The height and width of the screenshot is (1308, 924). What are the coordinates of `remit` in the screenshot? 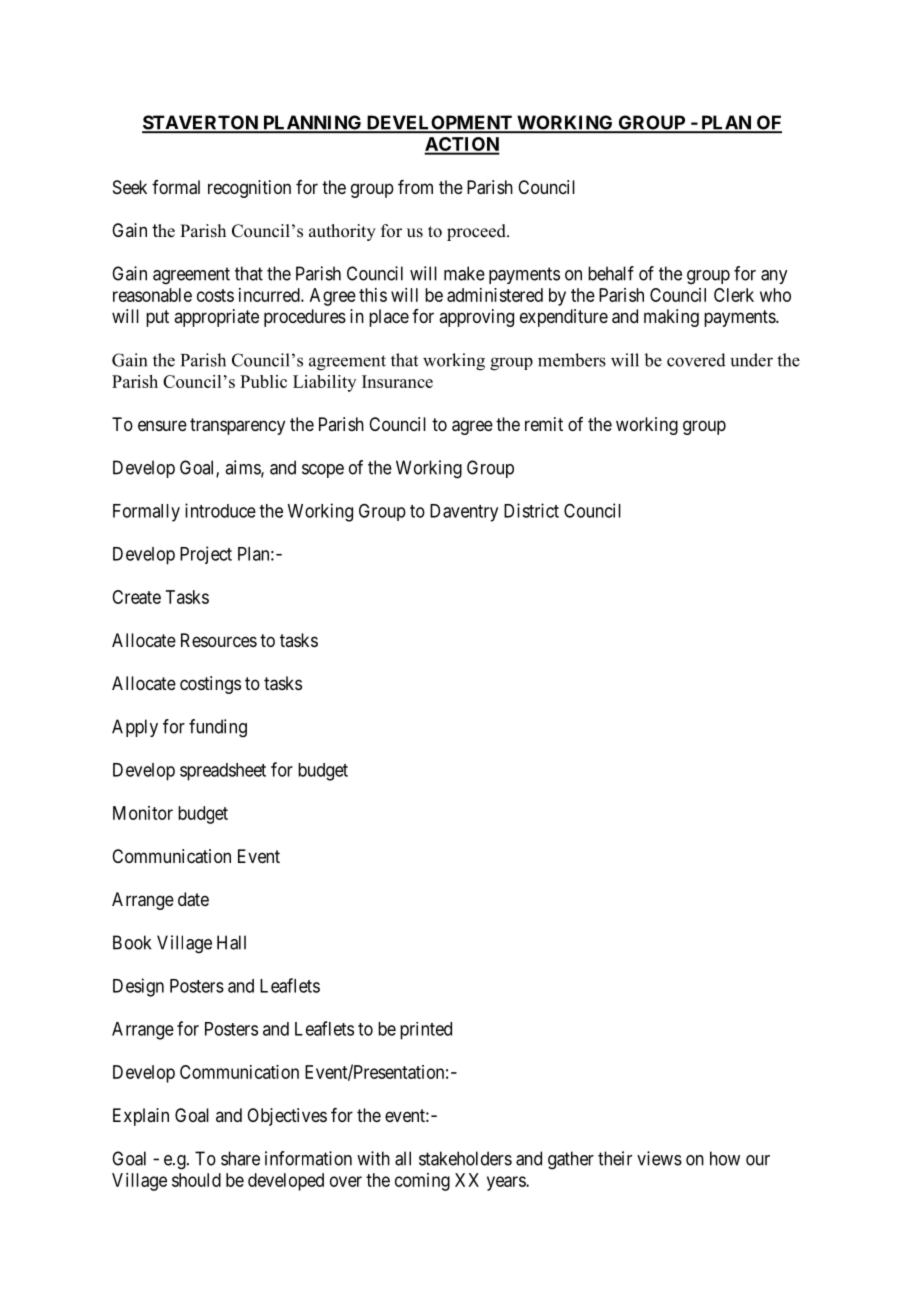 It's located at (544, 424).
